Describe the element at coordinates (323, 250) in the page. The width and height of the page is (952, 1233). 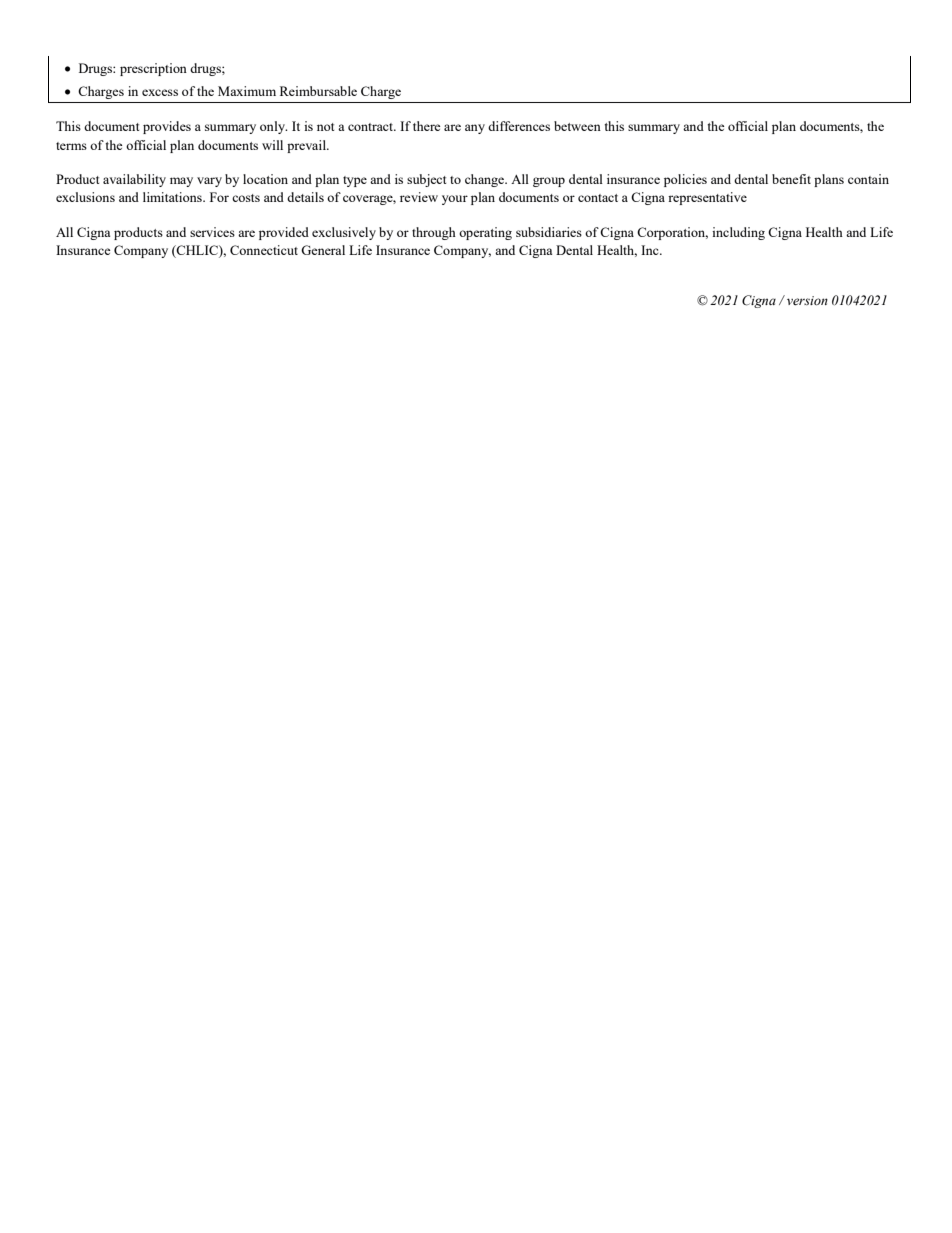
I see `General` at that location.
